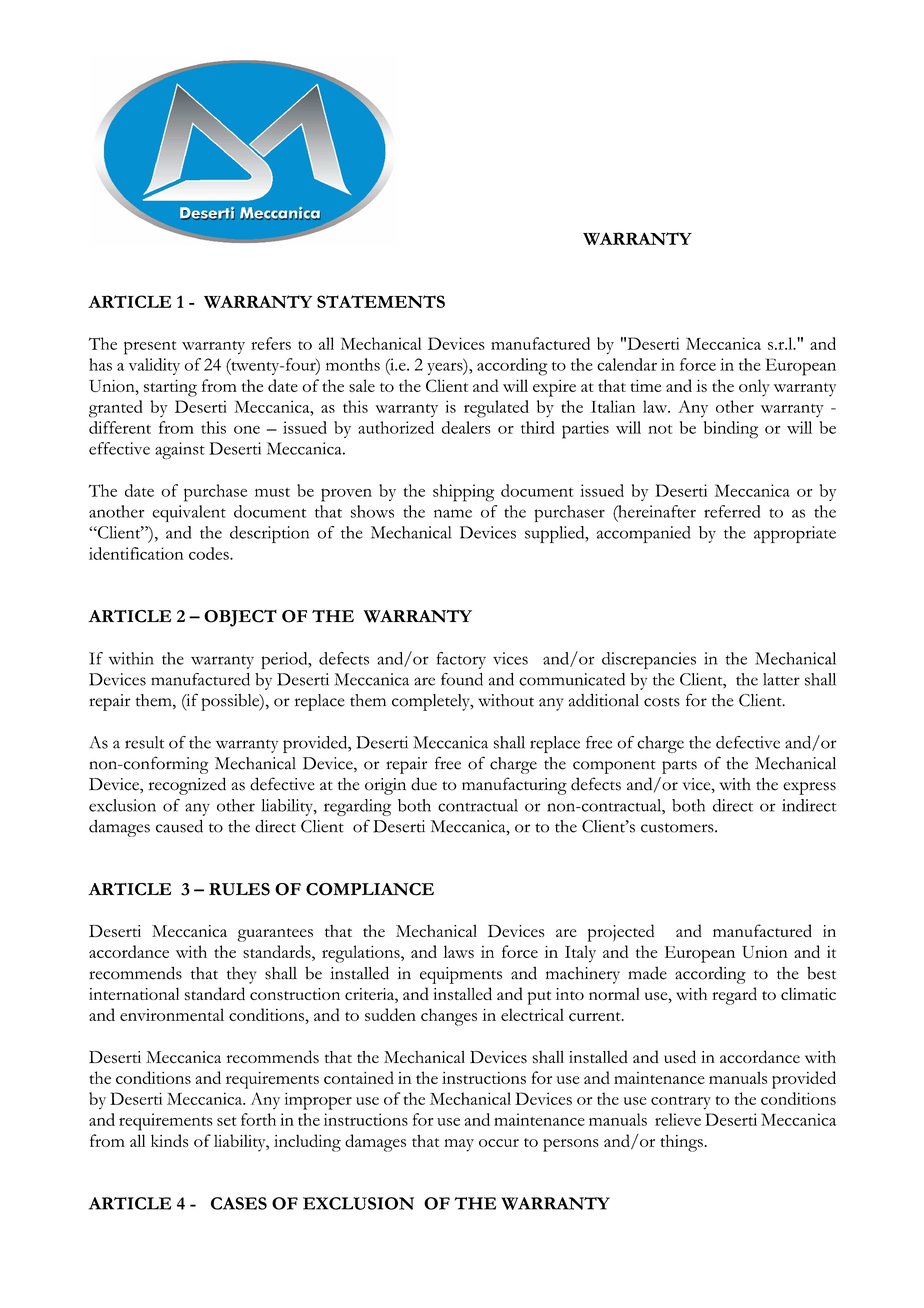  What do you see at coordinates (459, 1145) in the screenshot?
I see `may` at bounding box center [459, 1145].
